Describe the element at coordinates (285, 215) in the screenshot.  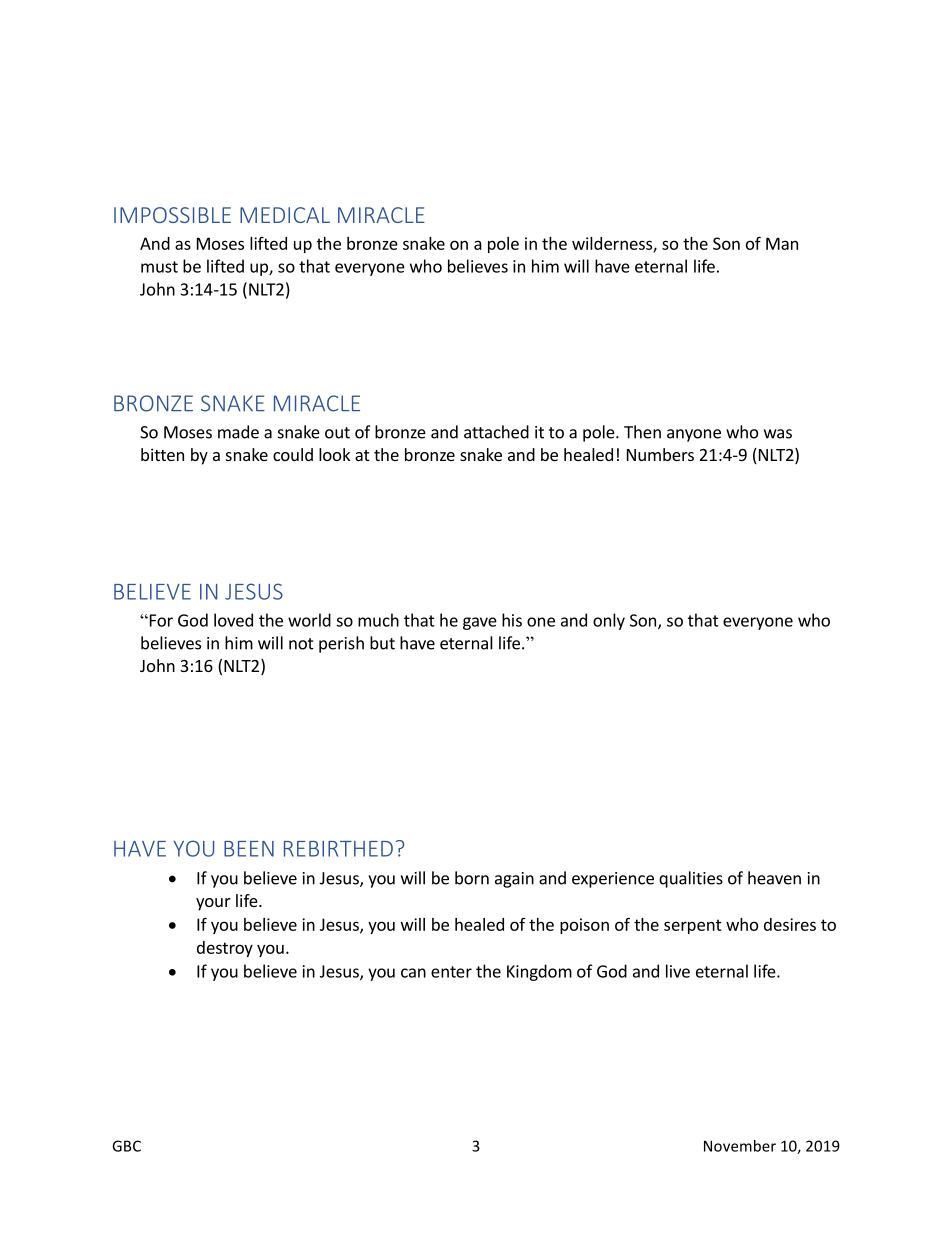
I see `MEDICAL` at that location.
